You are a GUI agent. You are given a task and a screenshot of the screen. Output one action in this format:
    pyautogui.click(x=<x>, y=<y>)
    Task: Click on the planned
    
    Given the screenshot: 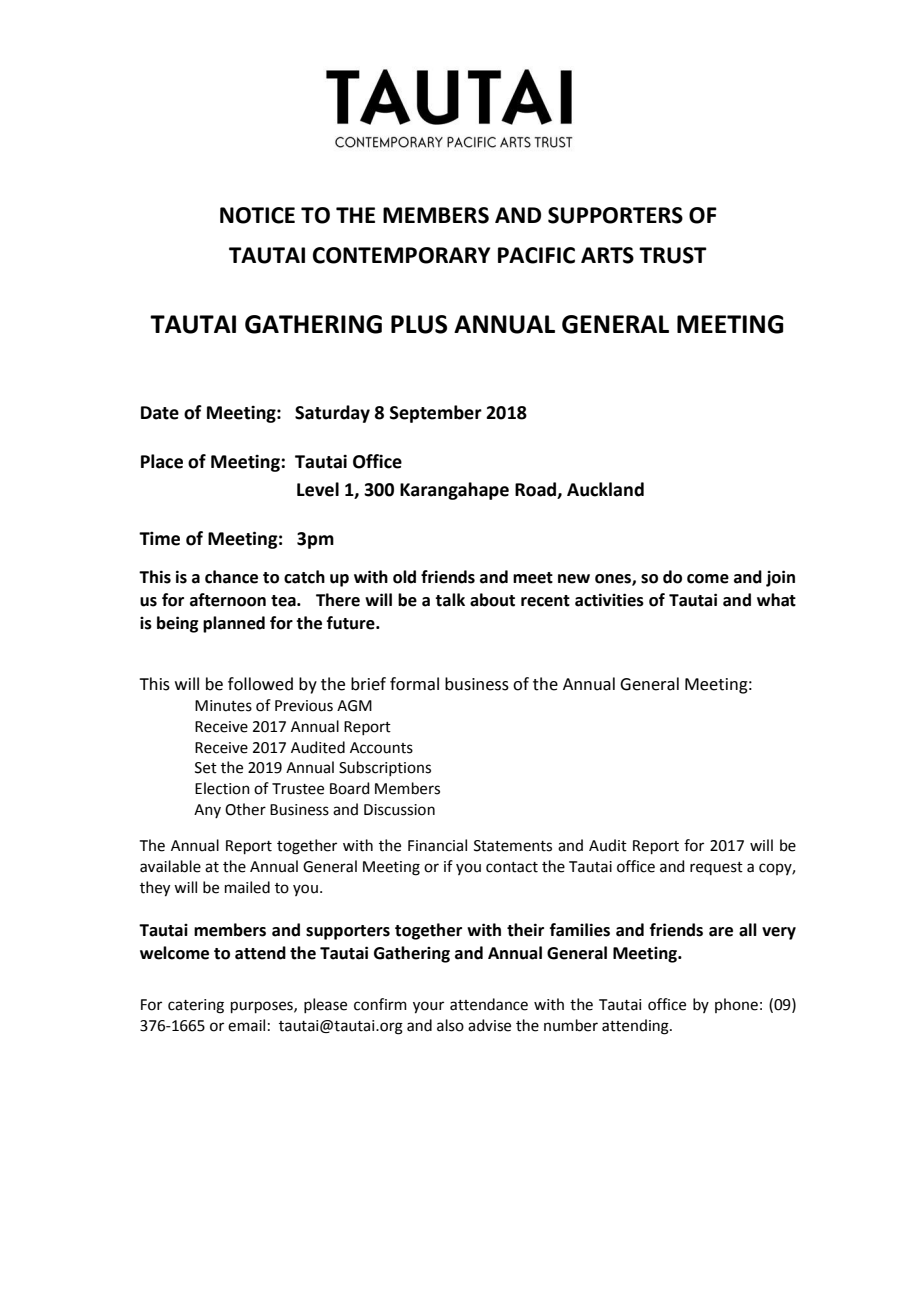 What is the action you would take?
    pyautogui.click(x=234, y=624)
